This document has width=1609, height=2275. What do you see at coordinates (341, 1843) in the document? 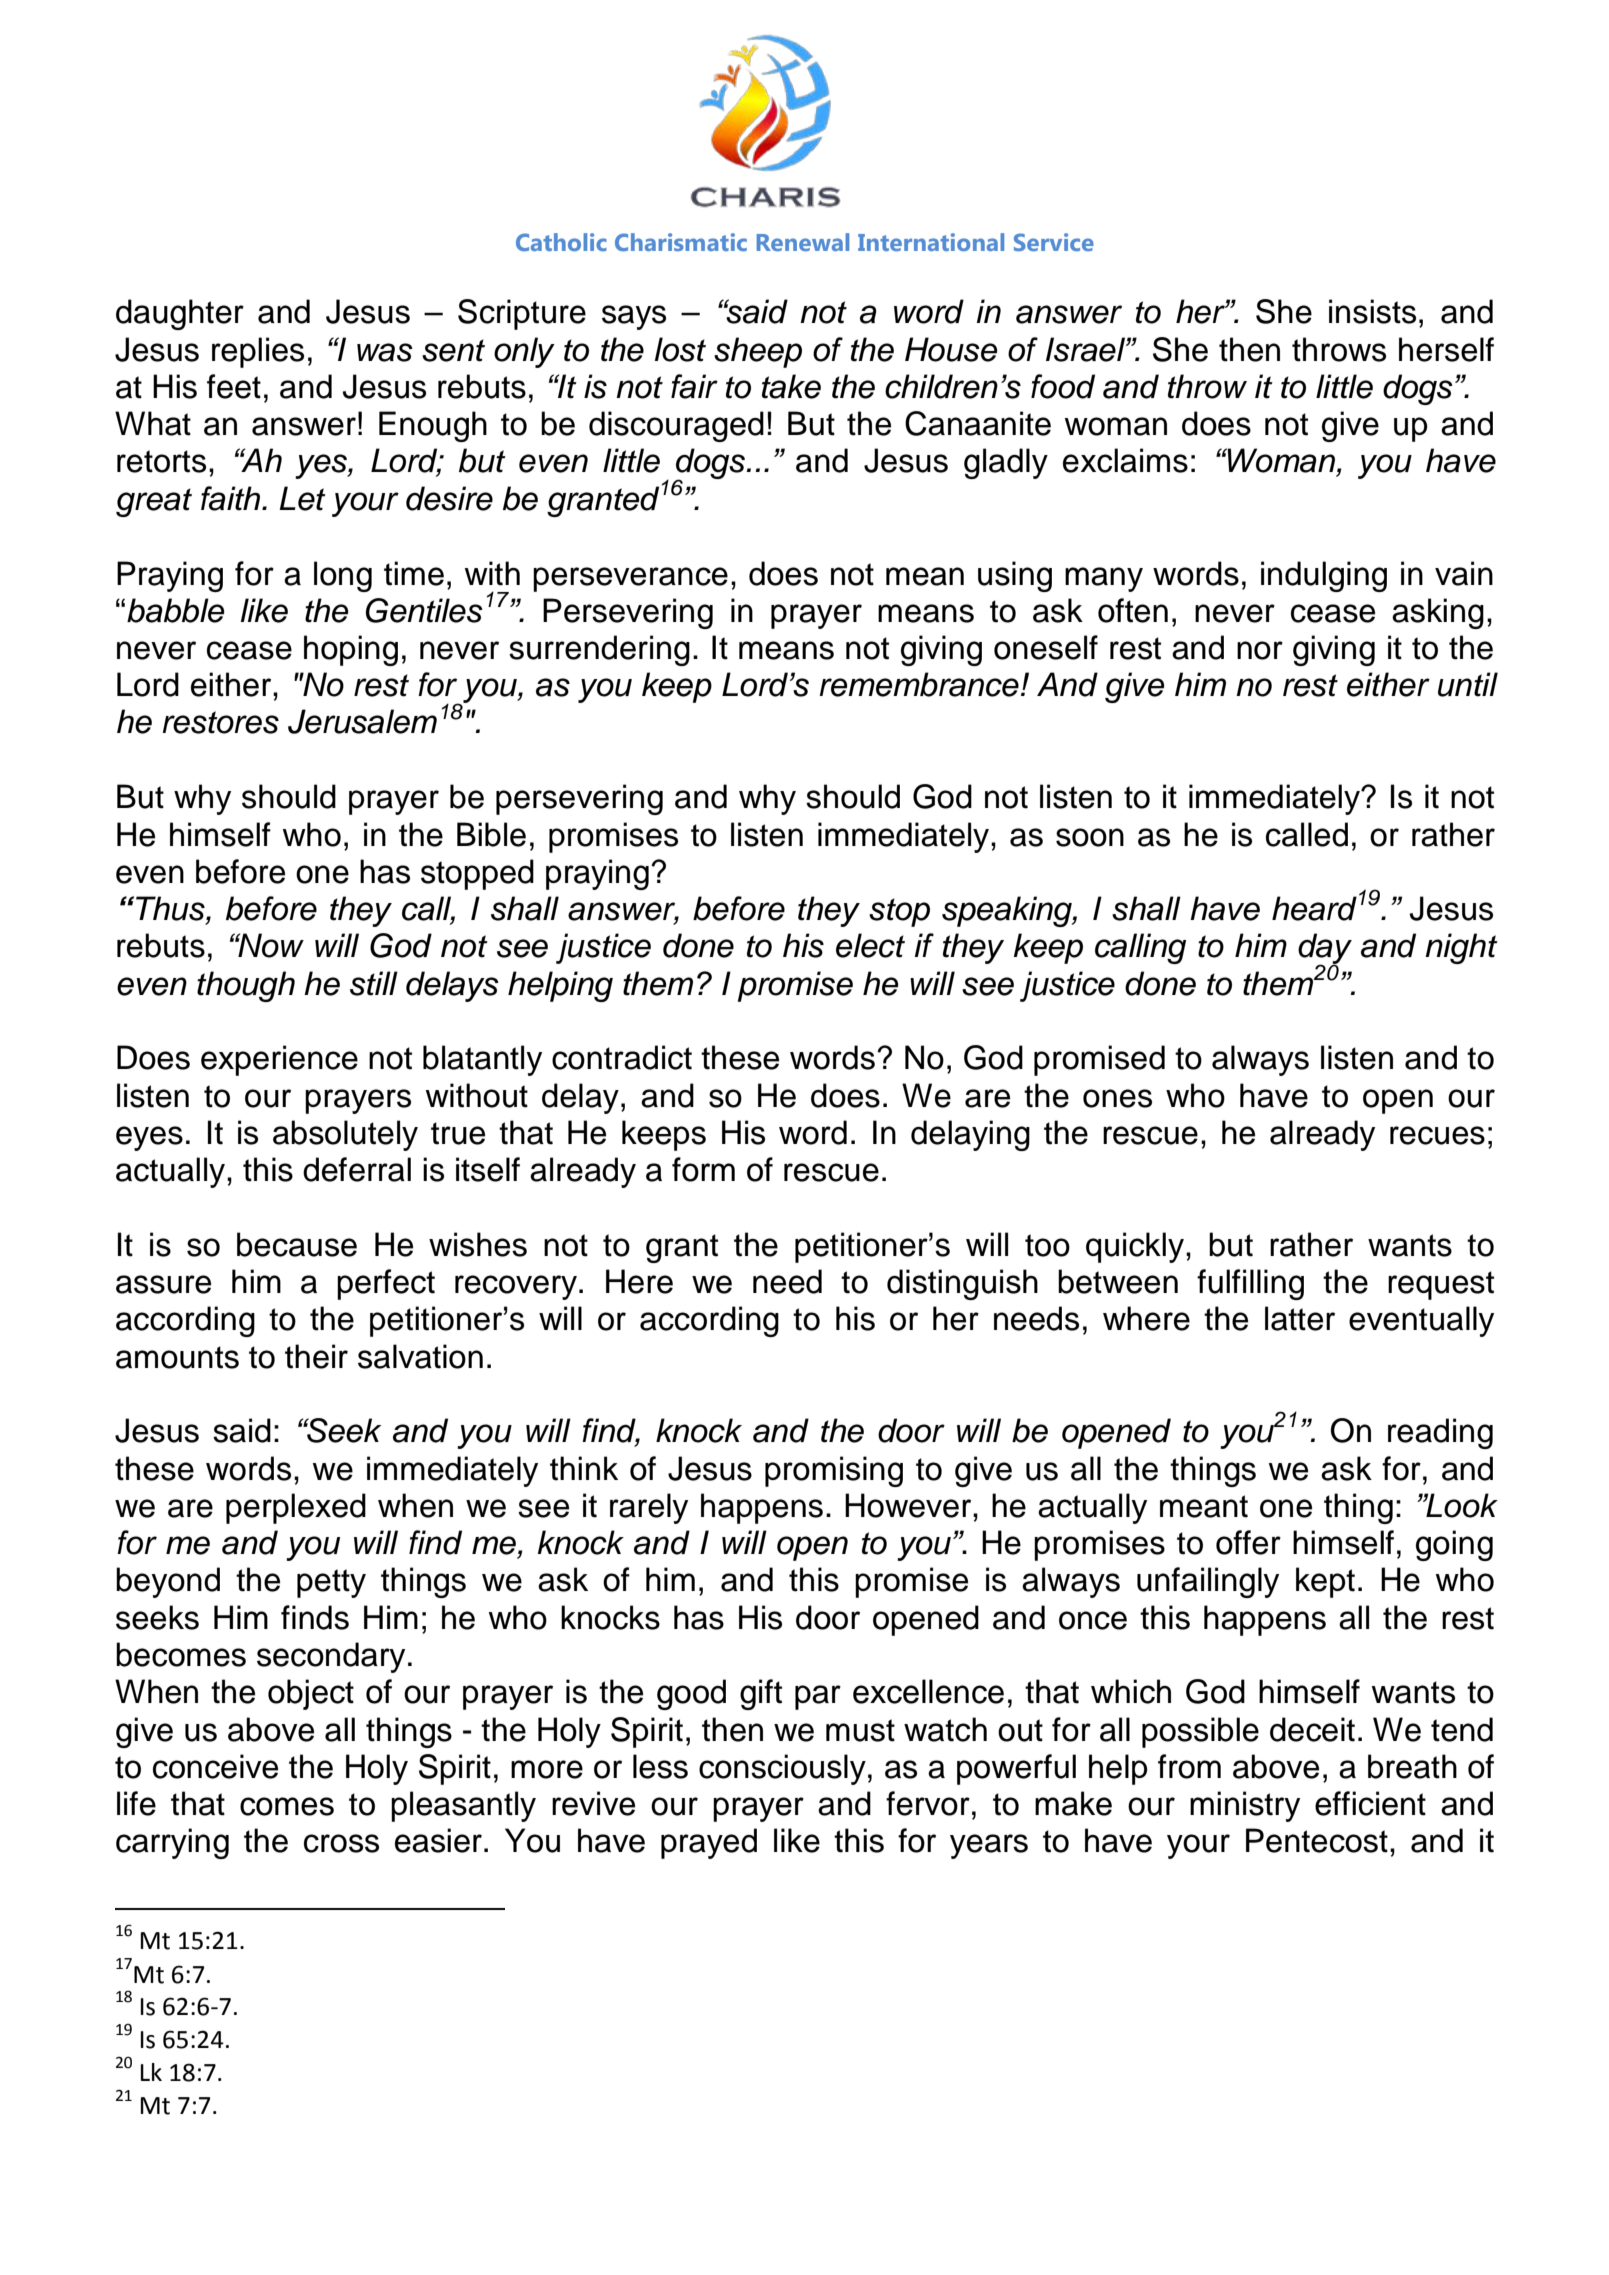
I see `cross` at bounding box center [341, 1843].
